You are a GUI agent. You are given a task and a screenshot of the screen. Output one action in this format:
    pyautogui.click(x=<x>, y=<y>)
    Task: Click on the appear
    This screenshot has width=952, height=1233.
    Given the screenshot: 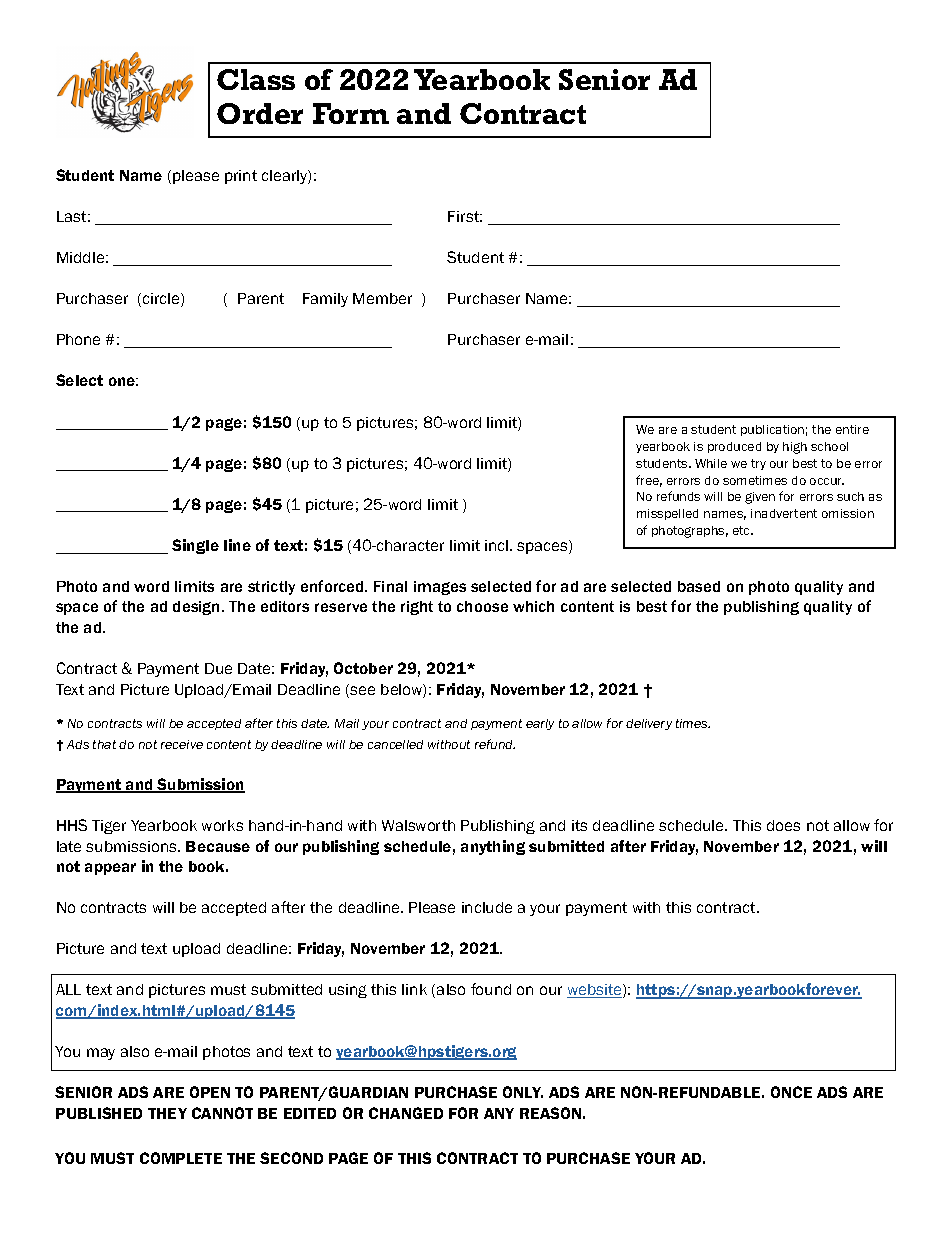 What is the action you would take?
    pyautogui.click(x=110, y=869)
